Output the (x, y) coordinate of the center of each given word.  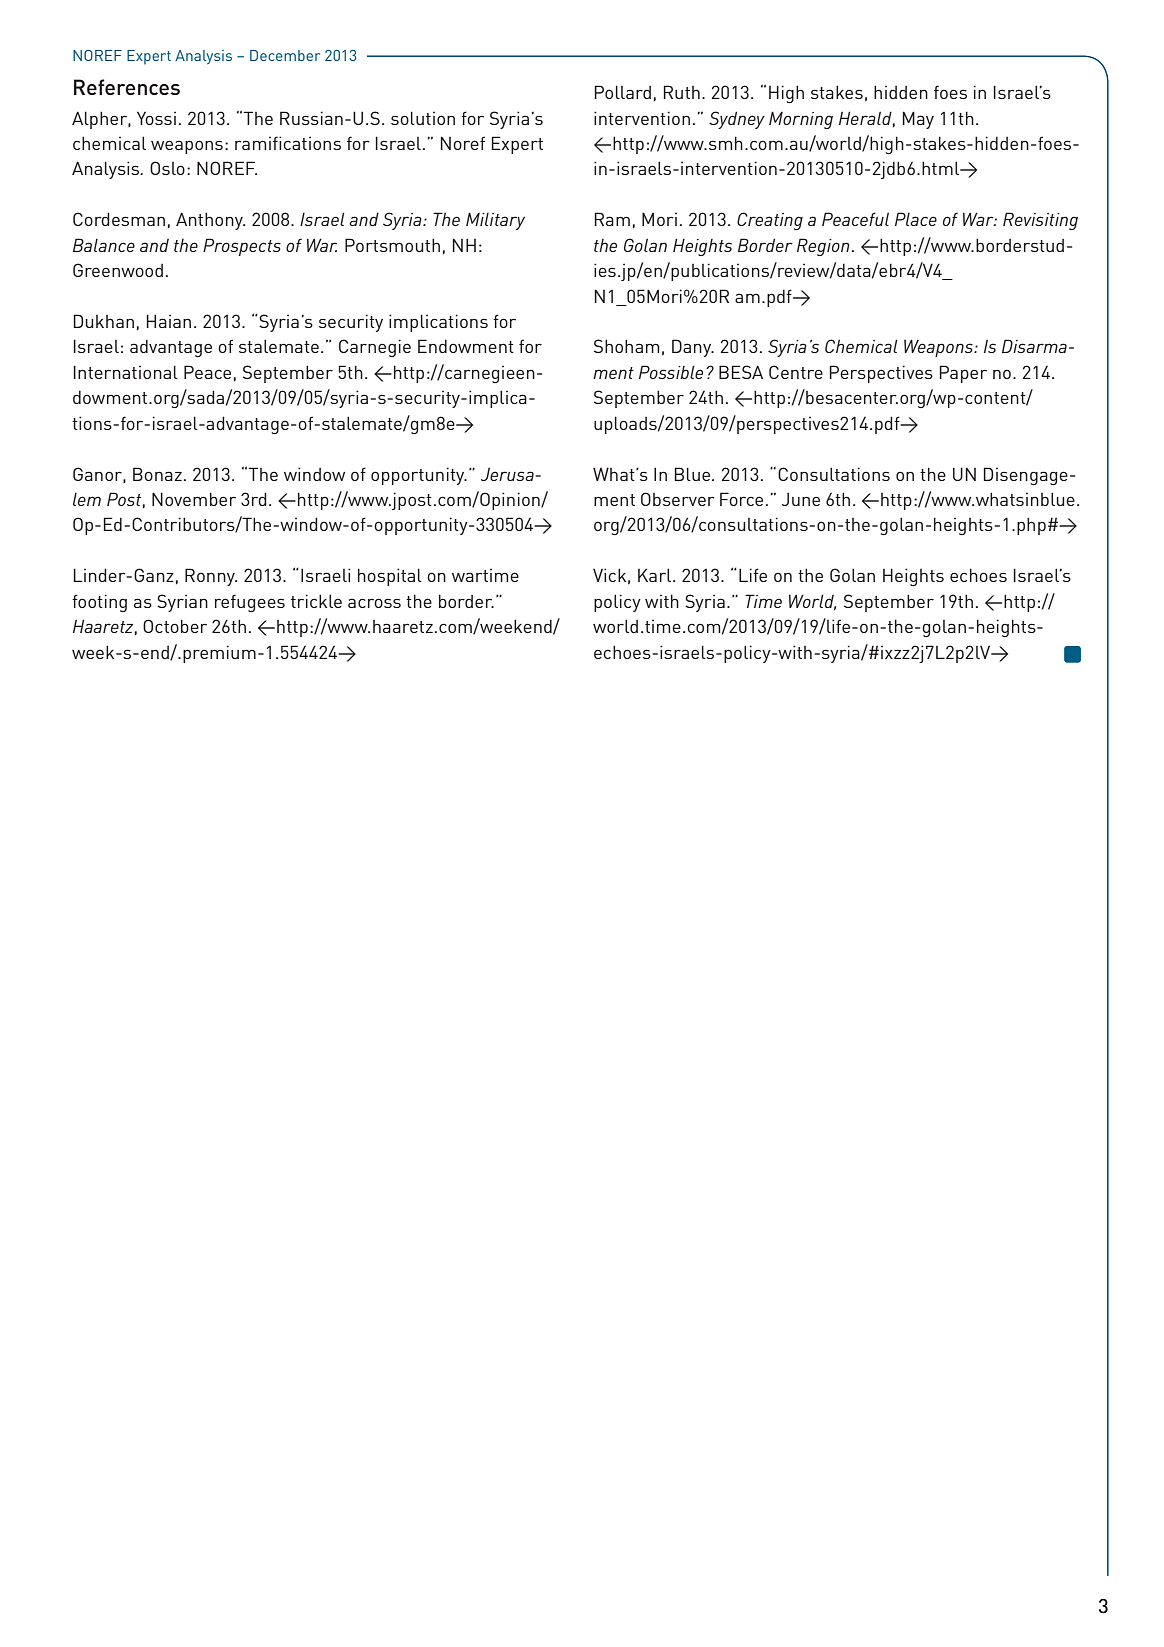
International (126, 372)
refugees (250, 603)
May (918, 120)
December (285, 55)
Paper (963, 374)
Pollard (623, 92)
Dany (693, 348)
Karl (656, 575)
